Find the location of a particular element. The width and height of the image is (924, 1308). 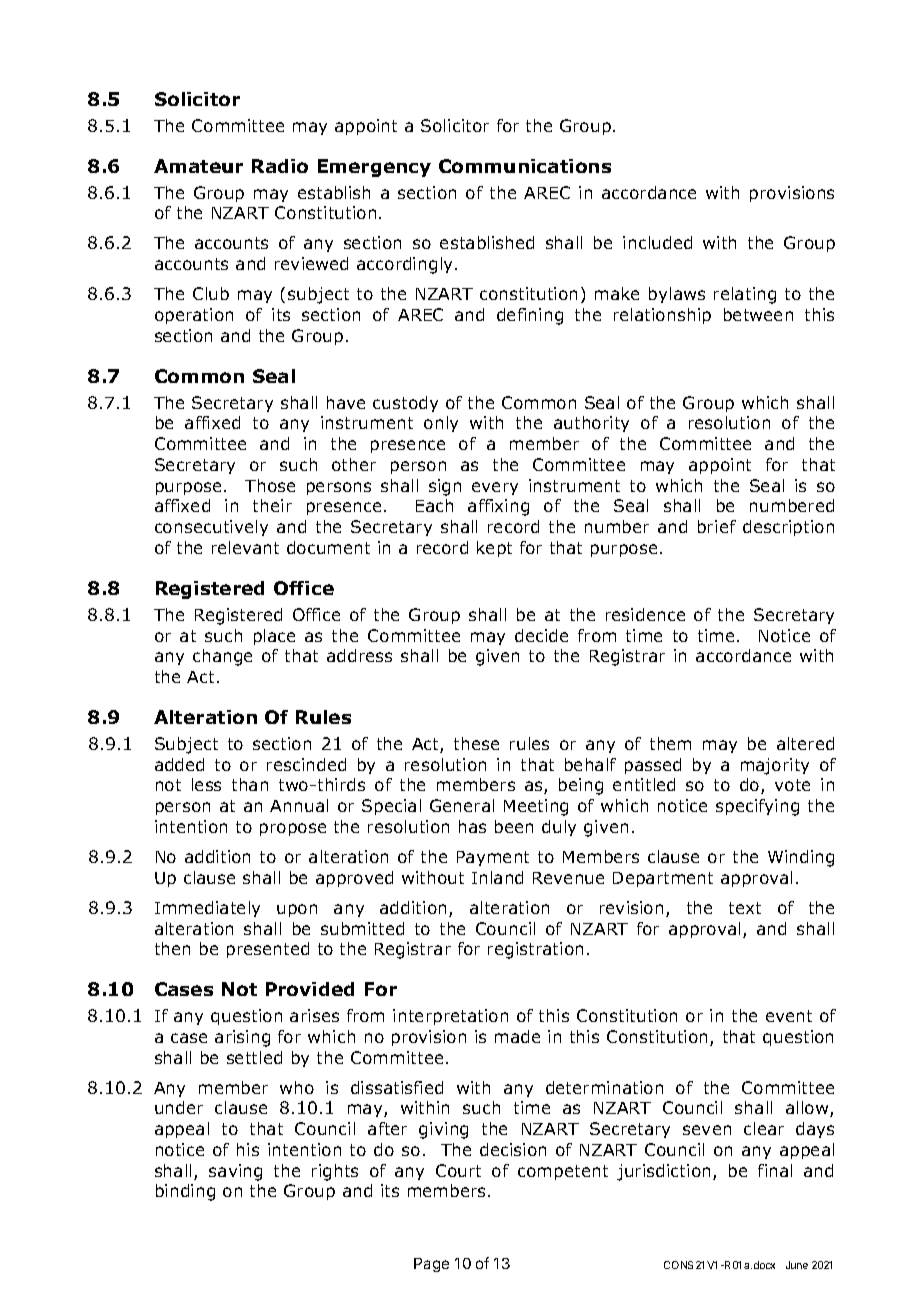

included is located at coordinates (657, 242).
